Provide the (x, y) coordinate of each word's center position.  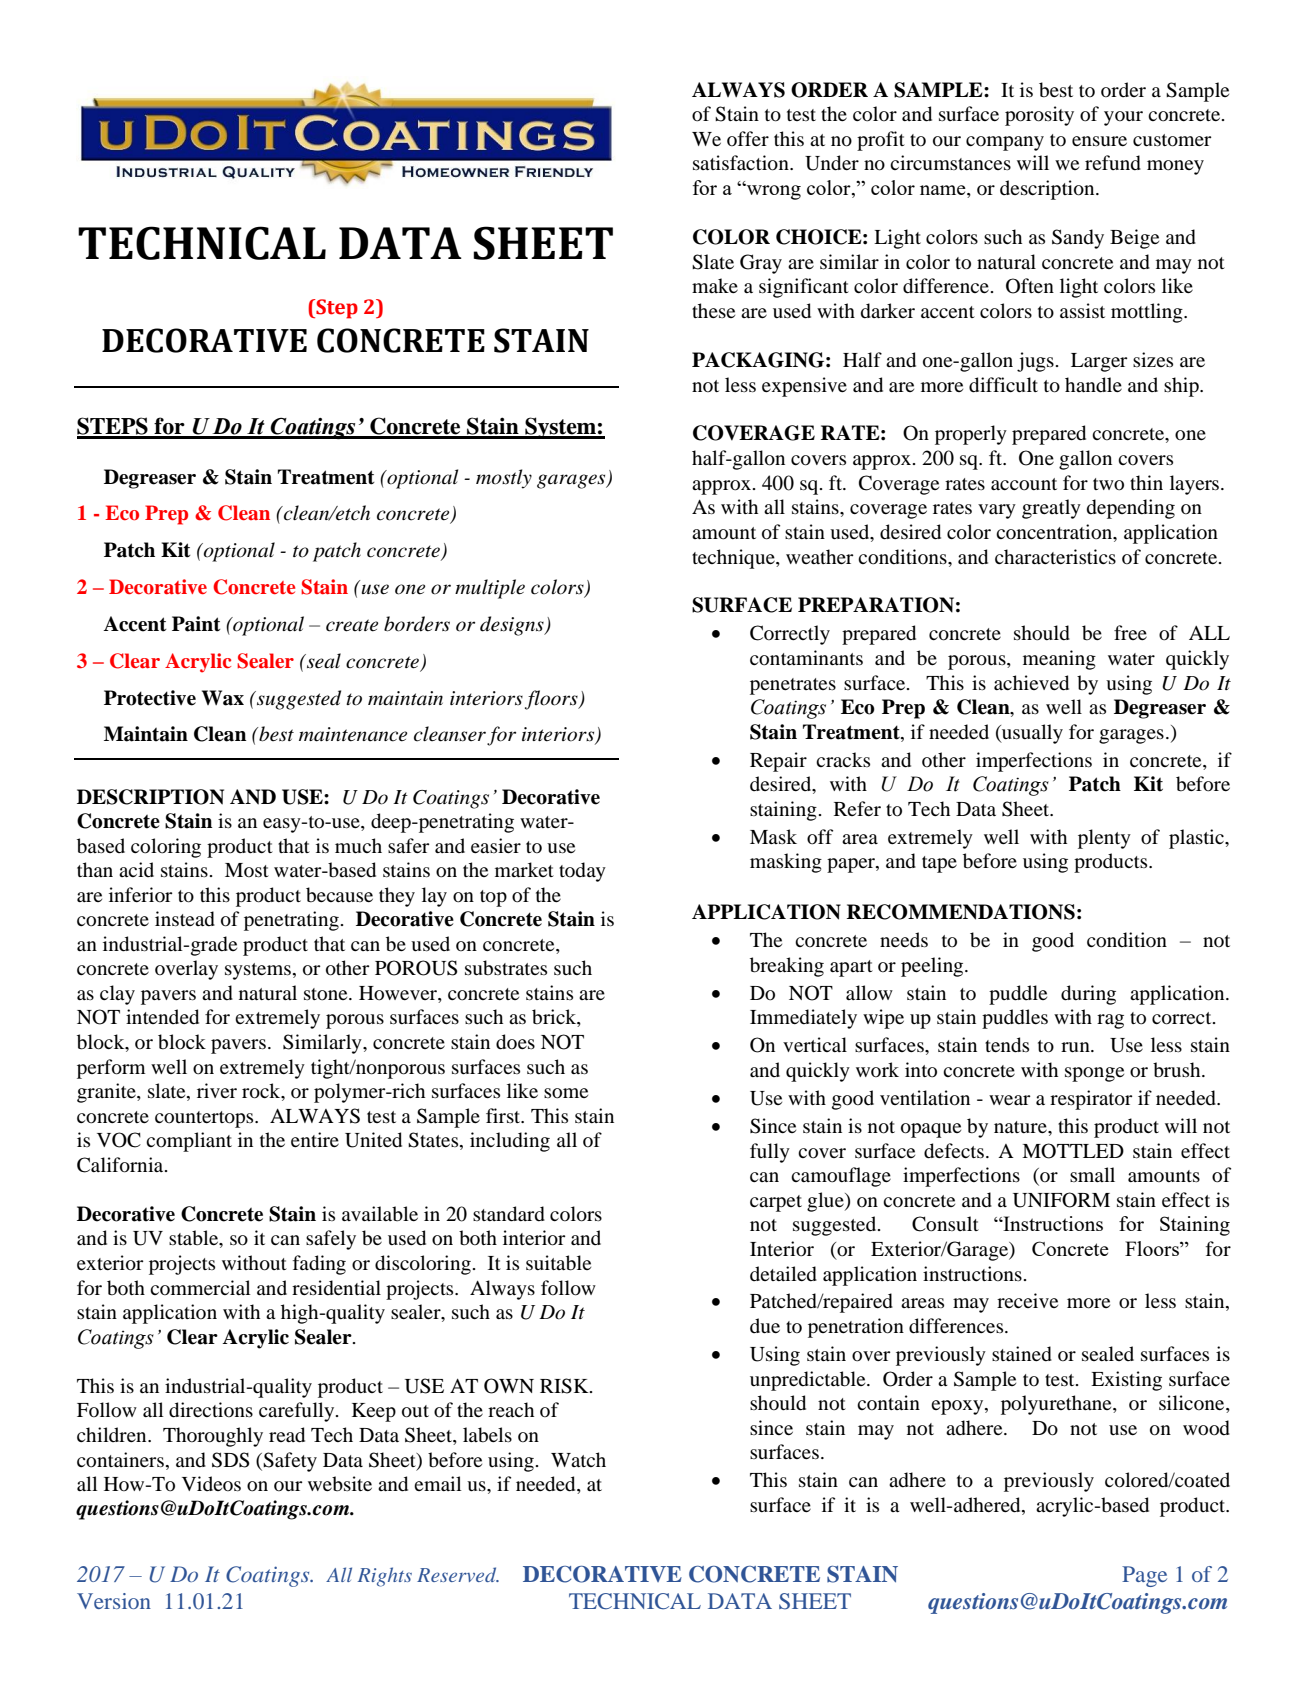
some (566, 1093)
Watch (578, 1459)
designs (513, 626)
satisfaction (742, 163)
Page (1144, 1576)
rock (262, 1092)
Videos (211, 1483)
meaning (1059, 660)
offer (748, 138)
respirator (1091, 1100)
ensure (1099, 141)
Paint (196, 624)
